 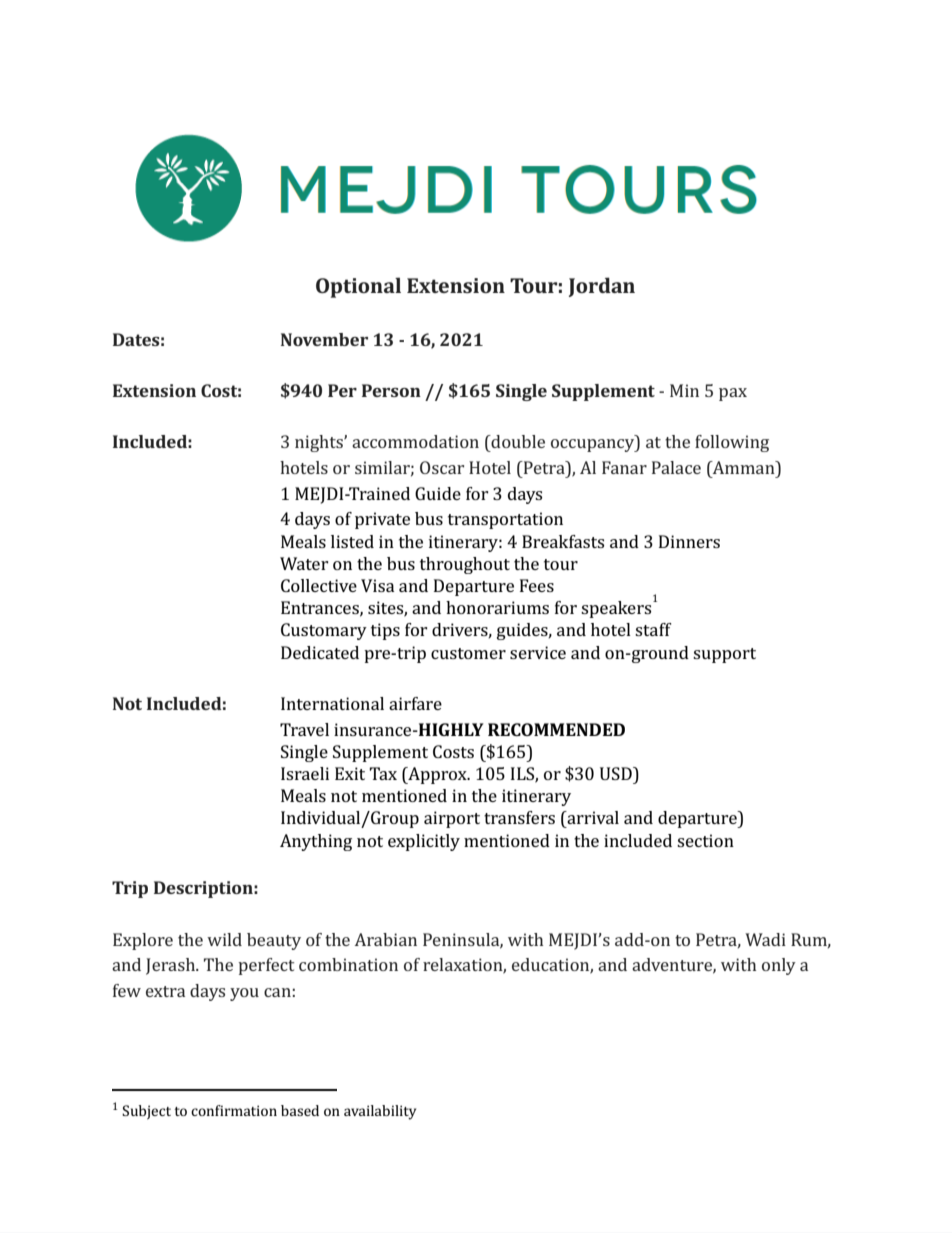 What do you see at coordinates (442, 467) in the document?
I see `Oscar` at bounding box center [442, 467].
